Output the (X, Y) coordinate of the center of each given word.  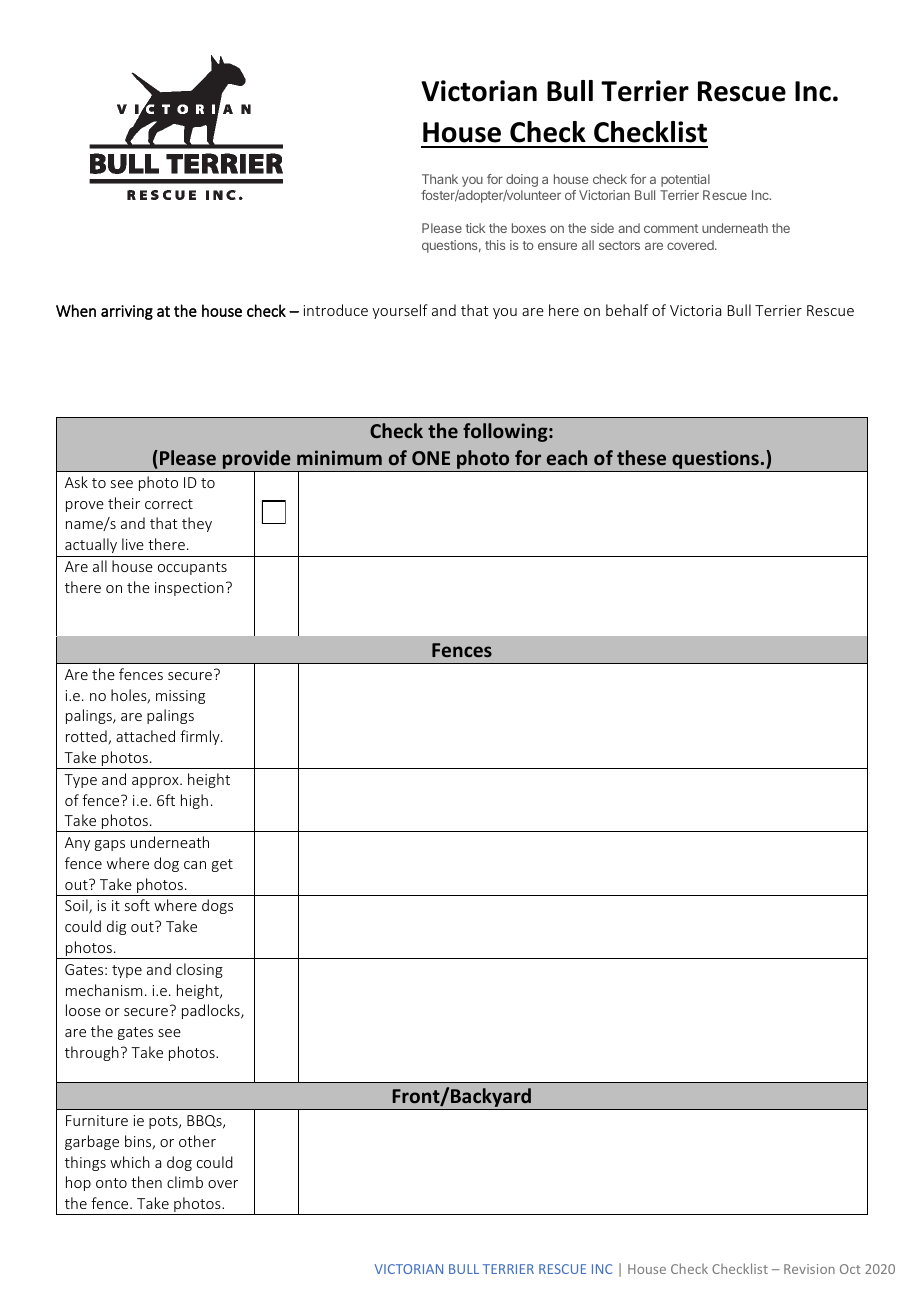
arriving (127, 312)
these (641, 457)
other (197, 1141)
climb (185, 1182)
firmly (201, 737)
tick (475, 228)
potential (685, 180)
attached (145, 736)
